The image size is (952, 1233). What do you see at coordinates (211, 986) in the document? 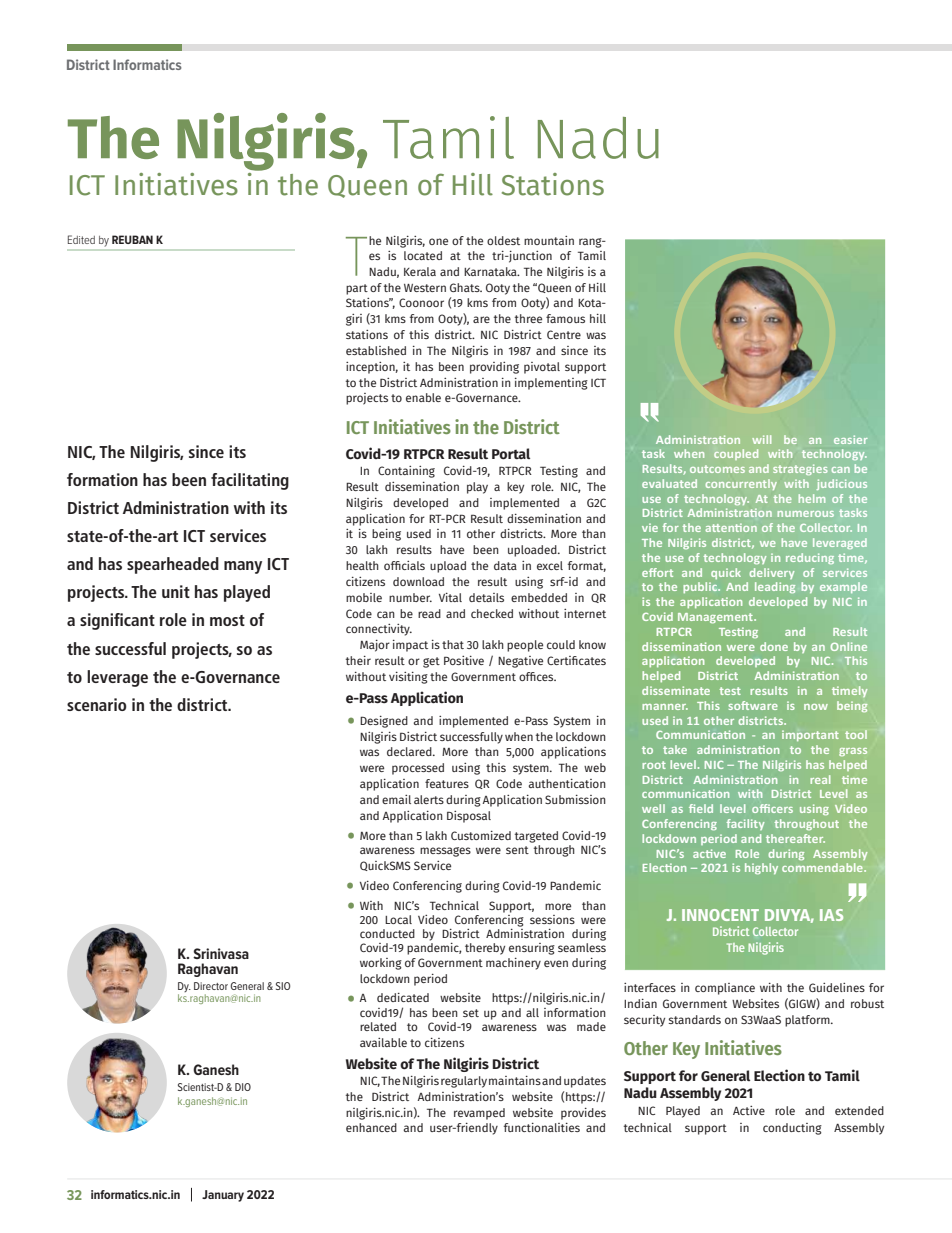
I see `Director` at bounding box center [211, 986].
